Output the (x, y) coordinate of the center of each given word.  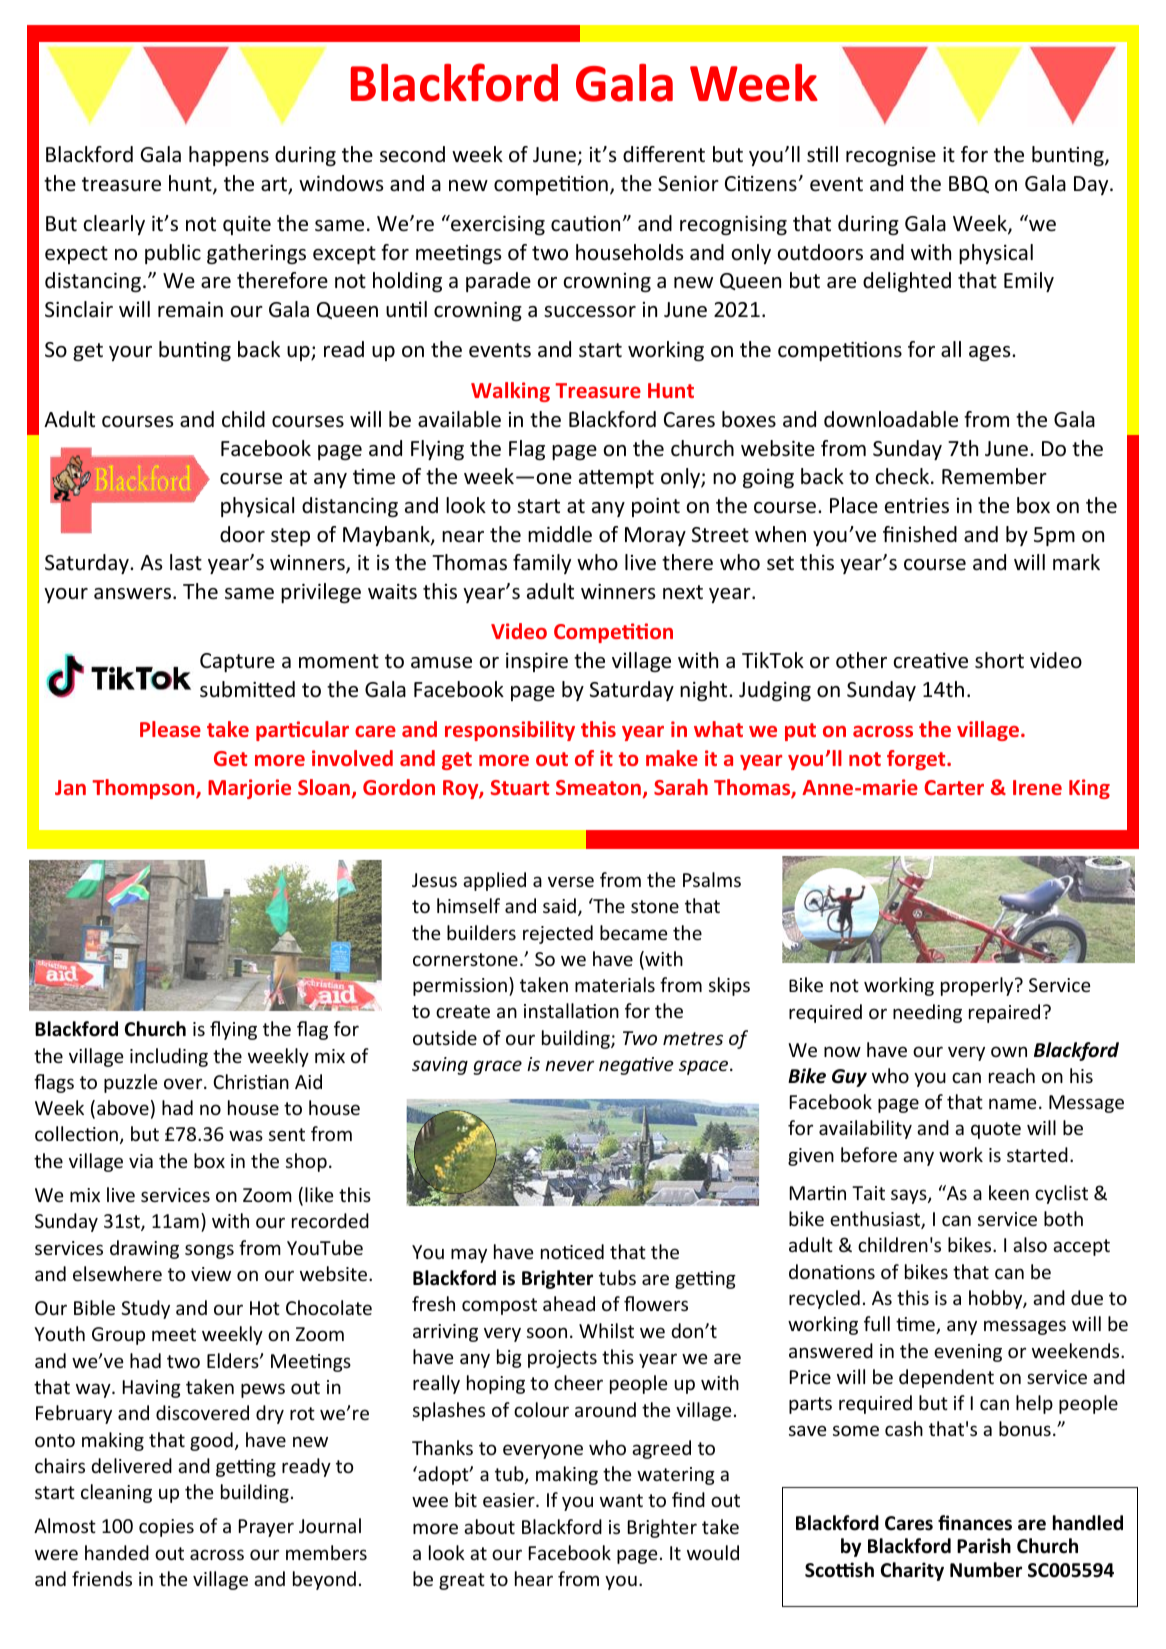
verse (571, 881)
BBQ (969, 184)
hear (534, 1578)
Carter (954, 787)
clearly (114, 225)
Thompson (144, 789)
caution (585, 223)
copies (166, 1528)
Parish (984, 1546)
